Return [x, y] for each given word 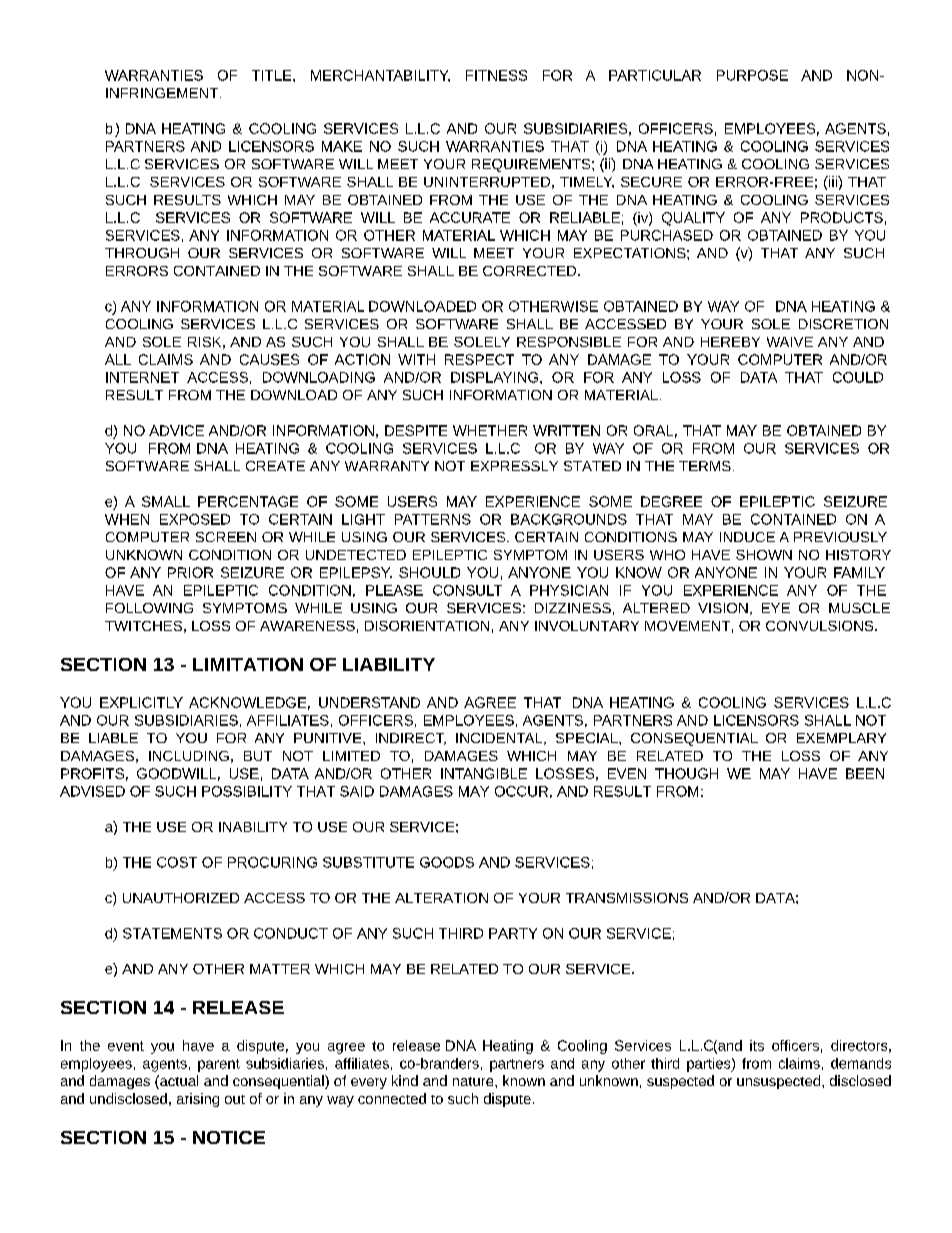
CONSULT [467, 590]
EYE [776, 608]
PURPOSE [752, 75]
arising [198, 1100]
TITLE [273, 75]
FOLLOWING [149, 608]
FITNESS [496, 75]
